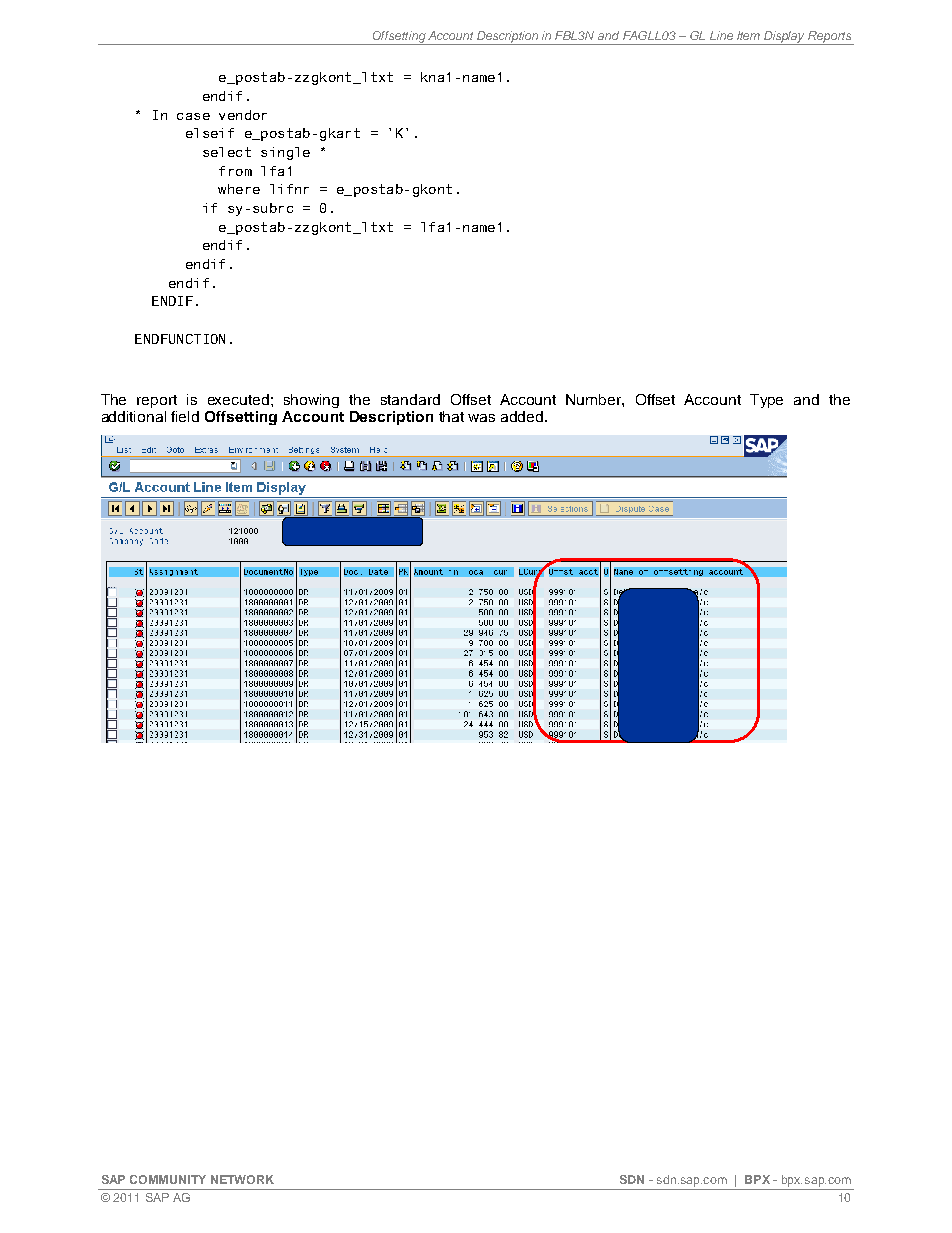 This image has height=1233, width=952. What do you see at coordinates (134, 416) in the image?
I see `additional` at bounding box center [134, 416].
